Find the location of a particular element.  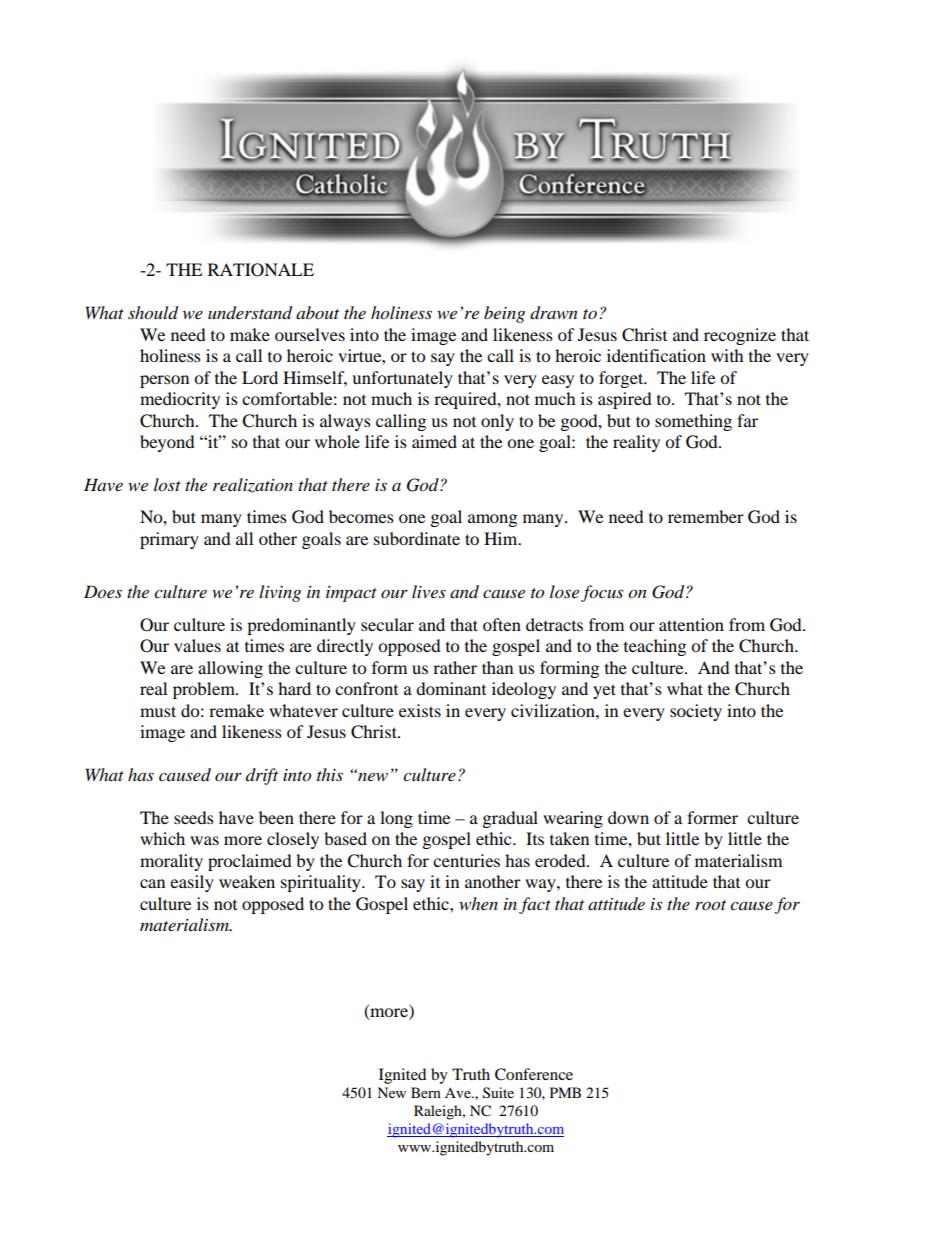

Bern is located at coordinates (426, 1092).
